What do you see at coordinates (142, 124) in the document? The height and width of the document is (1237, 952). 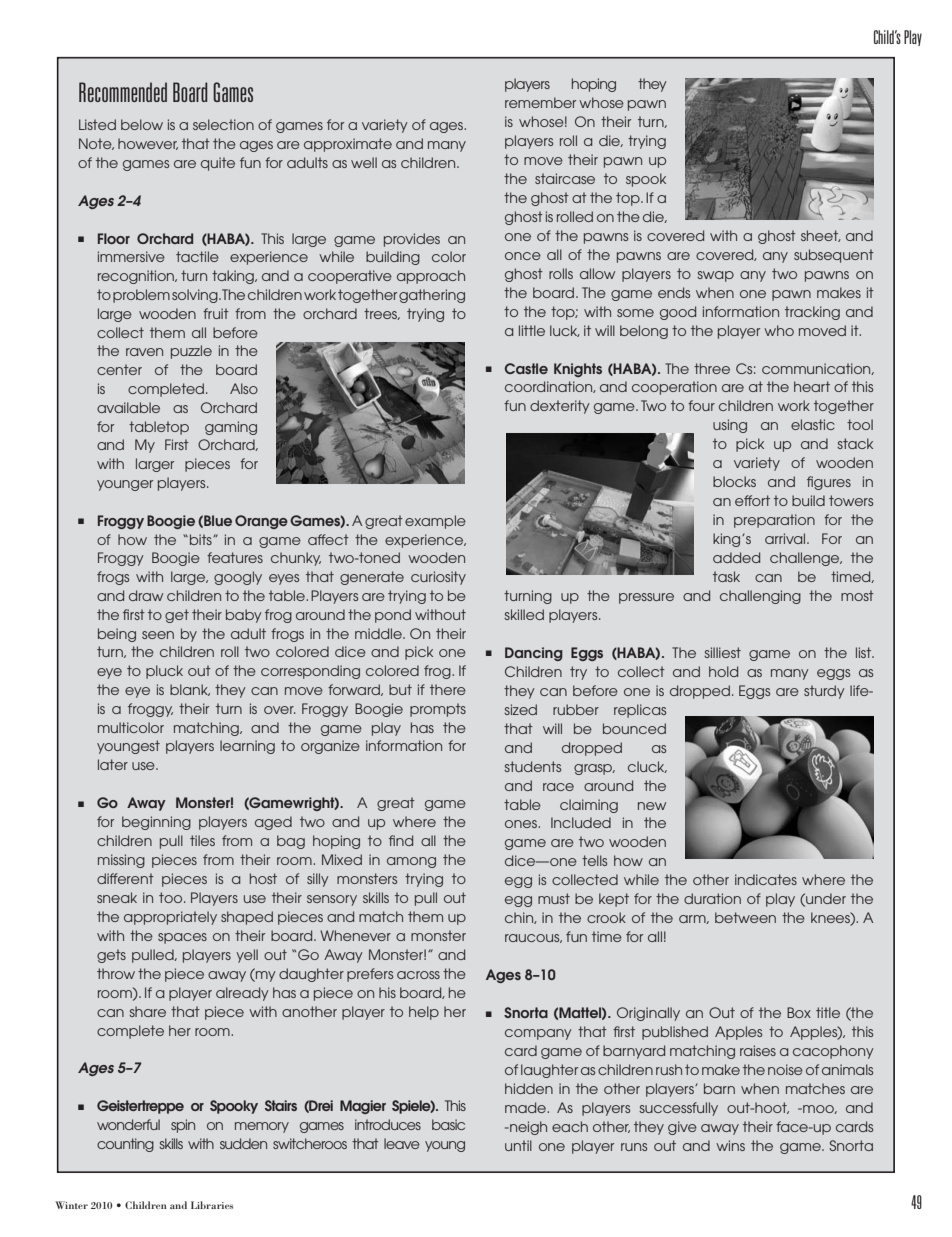 I see `below` at bounding box center [142, 124].
